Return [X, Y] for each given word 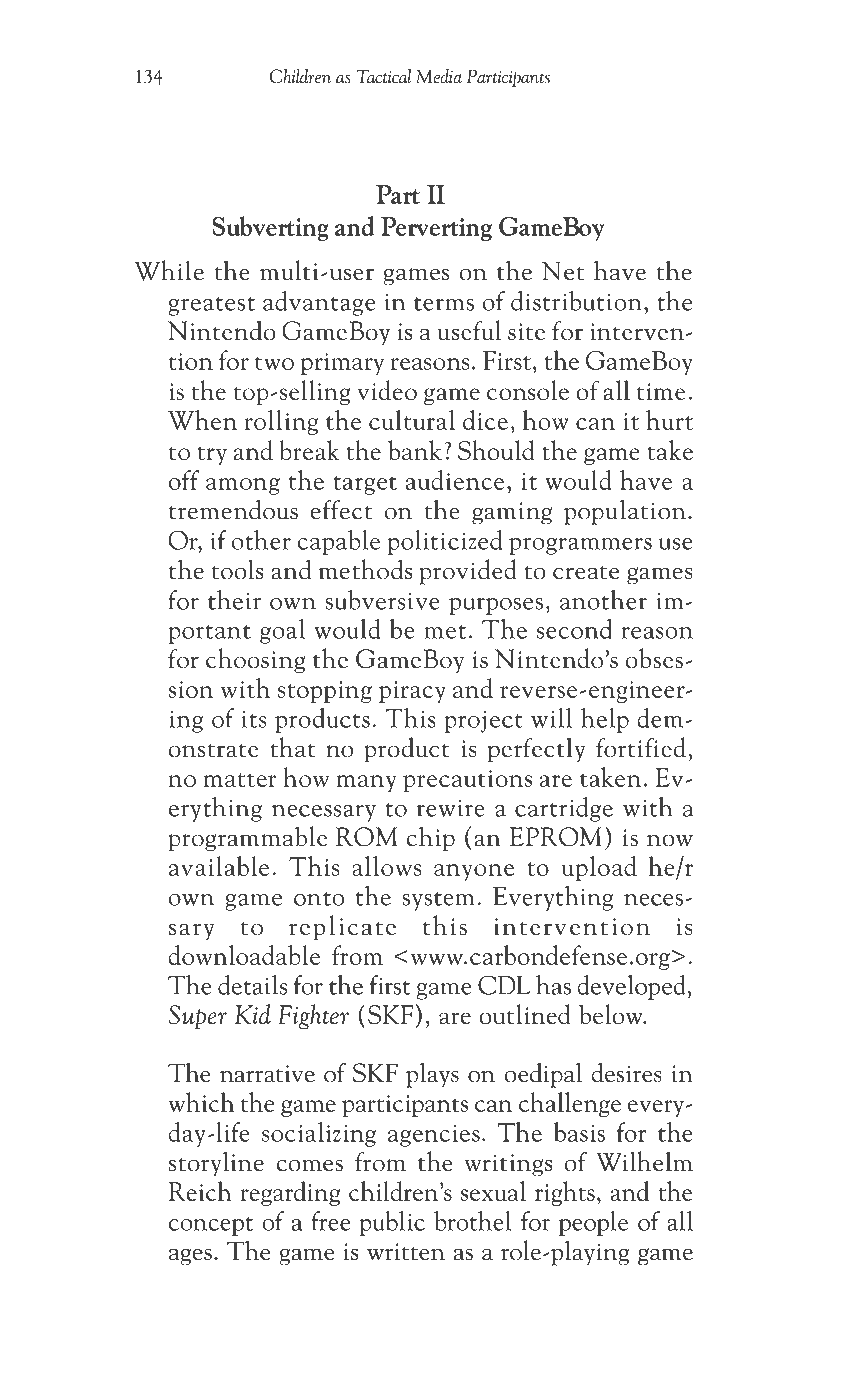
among [243, 486]
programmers [580, 546]
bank [415, 450]
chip [431, 839]
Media [439, 76]
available [219, 866]
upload [599, 868]
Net [563, 271]
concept [211, 1226]
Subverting [271, 228]
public [392, 1223]
